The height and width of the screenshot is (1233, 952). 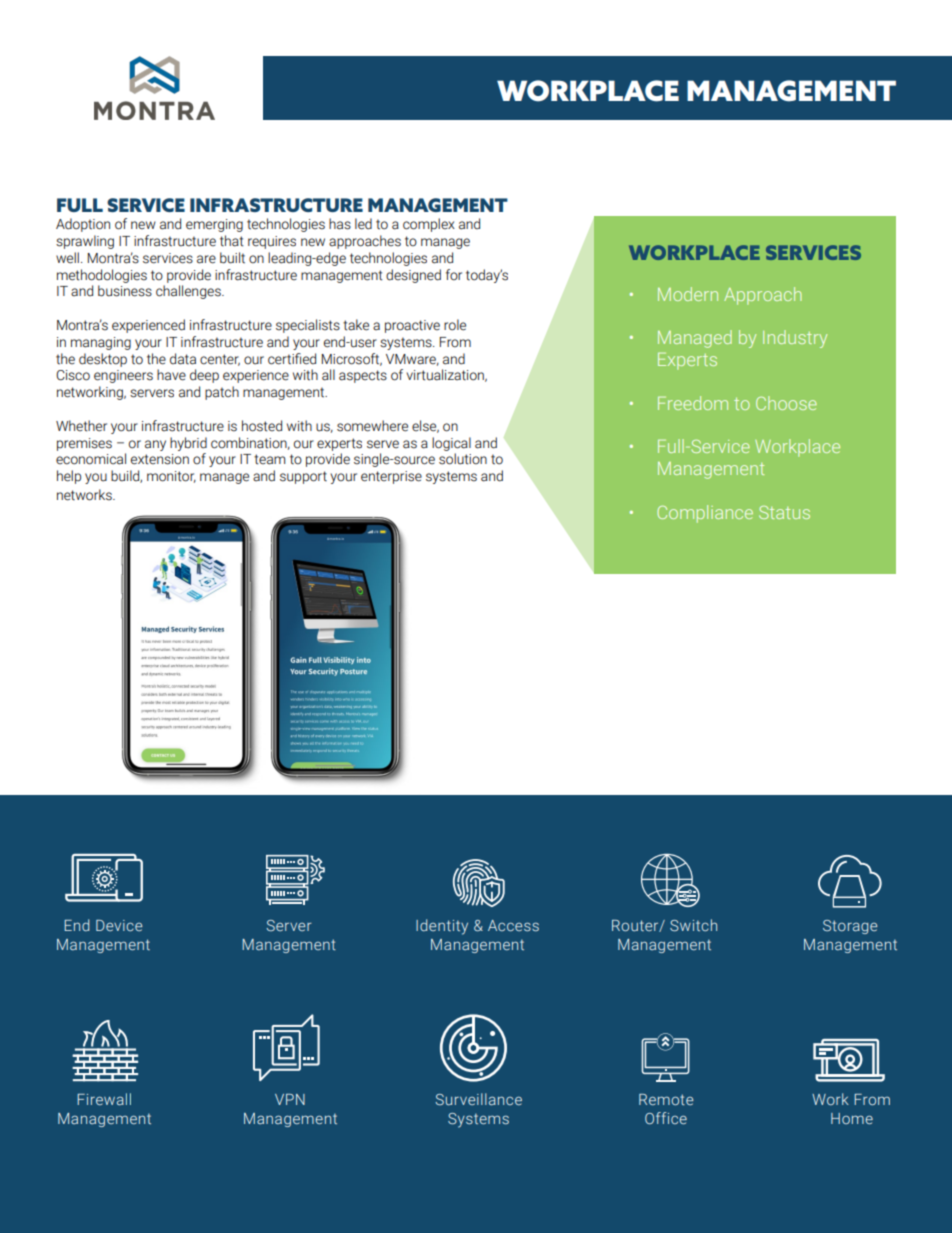 I want to click on Identity, so click(x=442, y=927).
